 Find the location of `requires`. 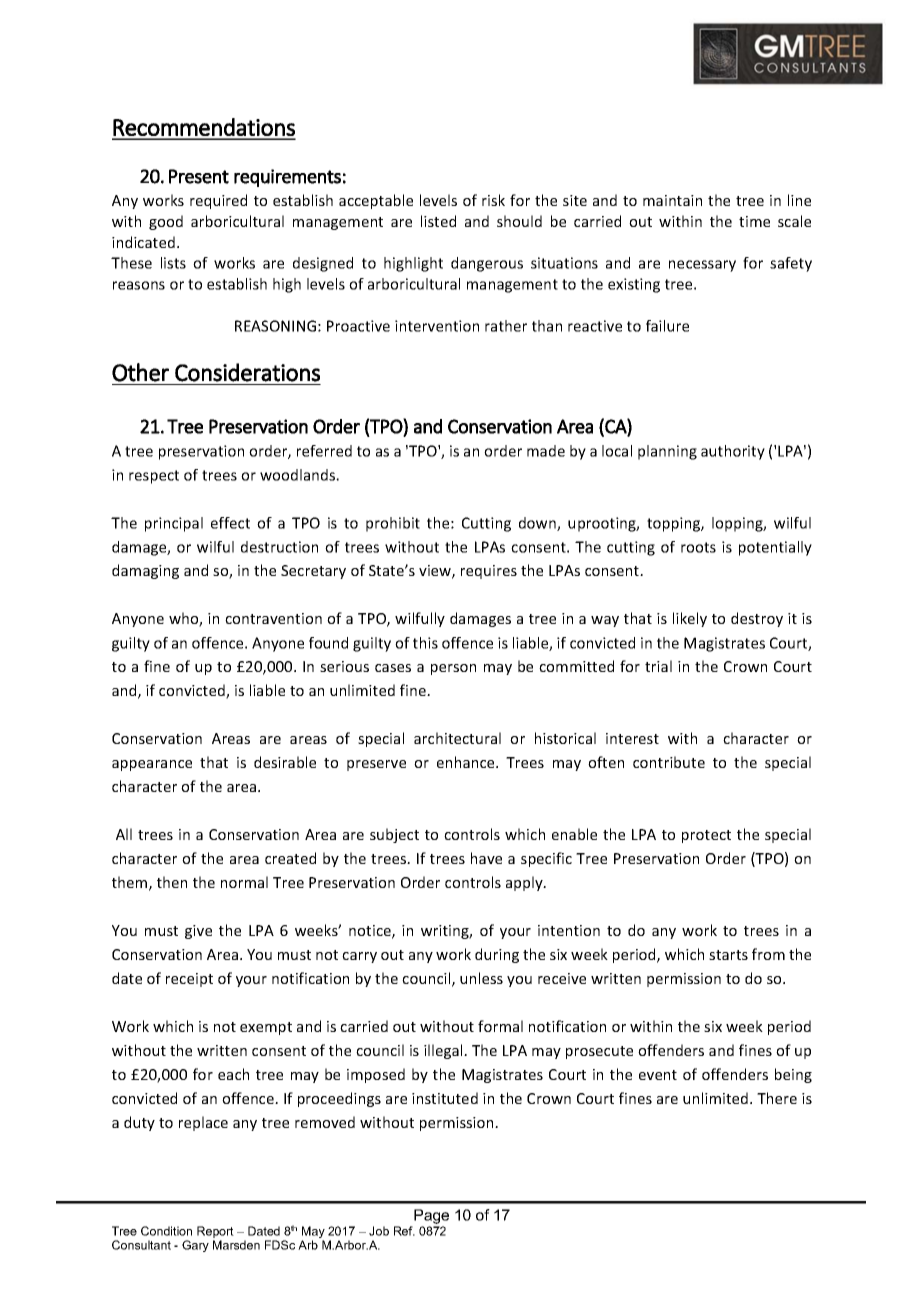

requires is located at coordinates (489, 572).
